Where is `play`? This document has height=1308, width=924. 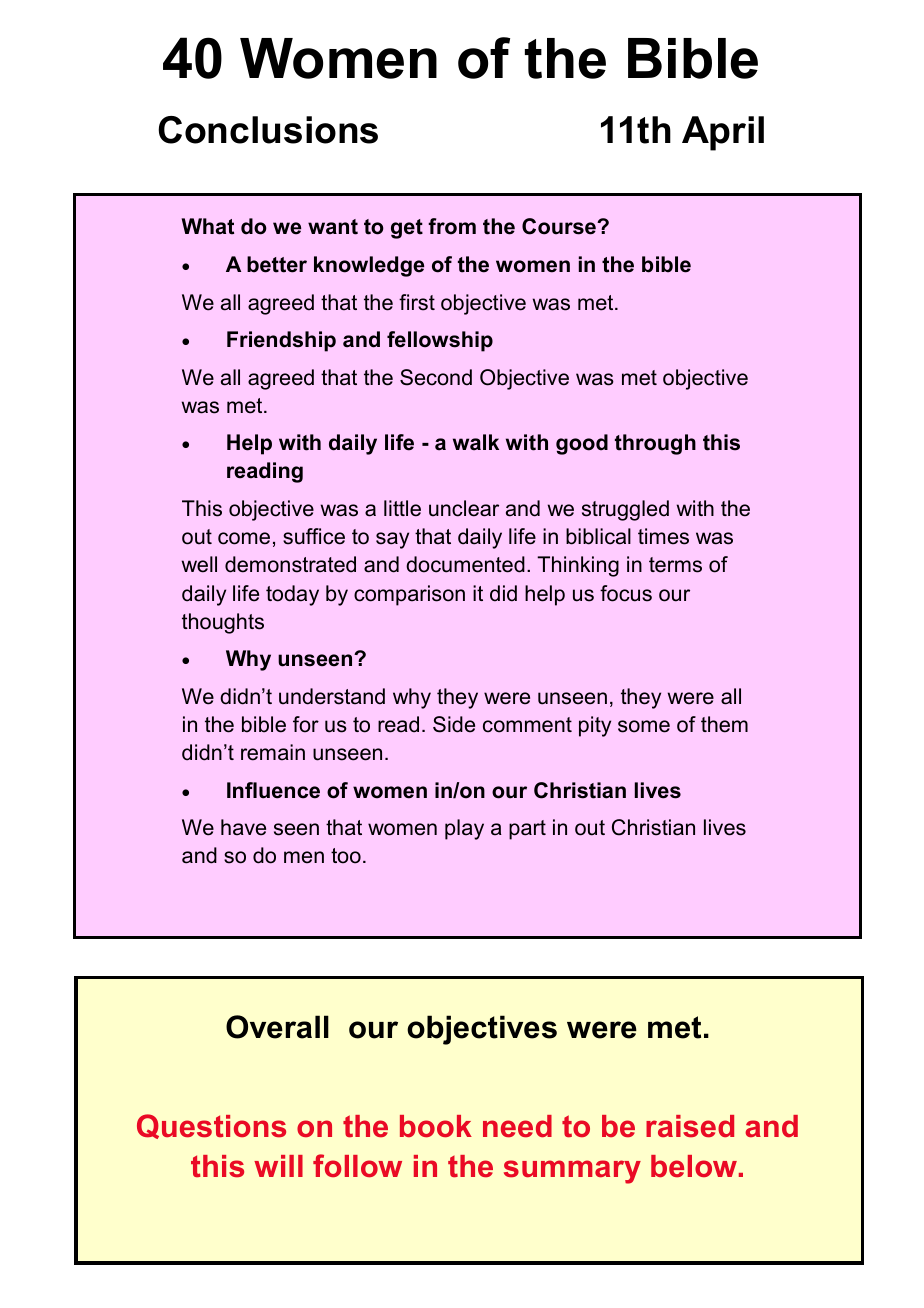
play is located at coordinates (464, 829).
